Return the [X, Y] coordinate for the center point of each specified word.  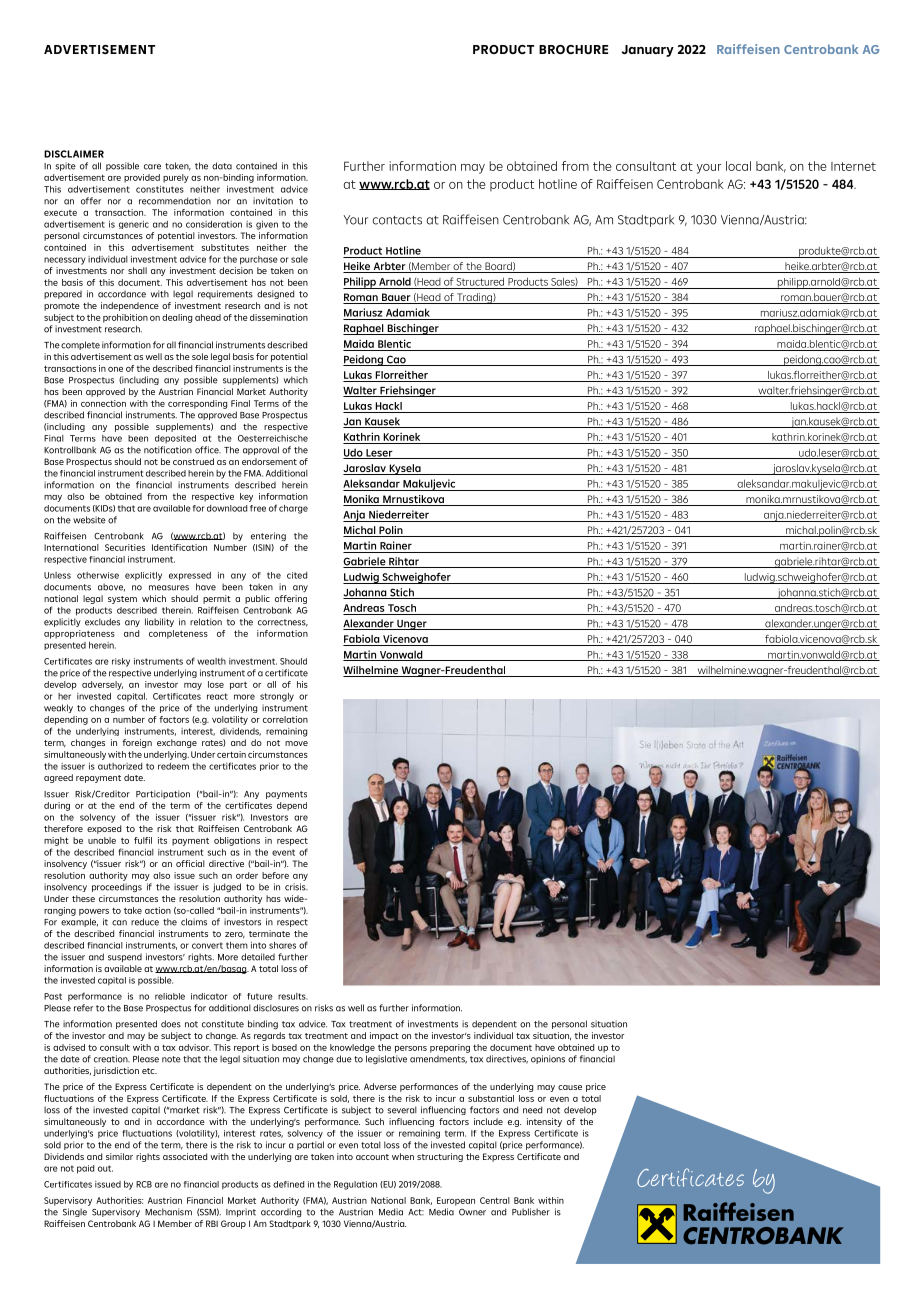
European [456, 1201]
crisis [296, 887]
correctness [283, 623]
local [738, 166]
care [152, 167]
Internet [853, 166]
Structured [480, 281]
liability [159, 622]
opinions [548, 1059]
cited [297, 575]
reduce [145, 922]
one [115, 369]
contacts [397, 220]
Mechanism [168, 1212]
